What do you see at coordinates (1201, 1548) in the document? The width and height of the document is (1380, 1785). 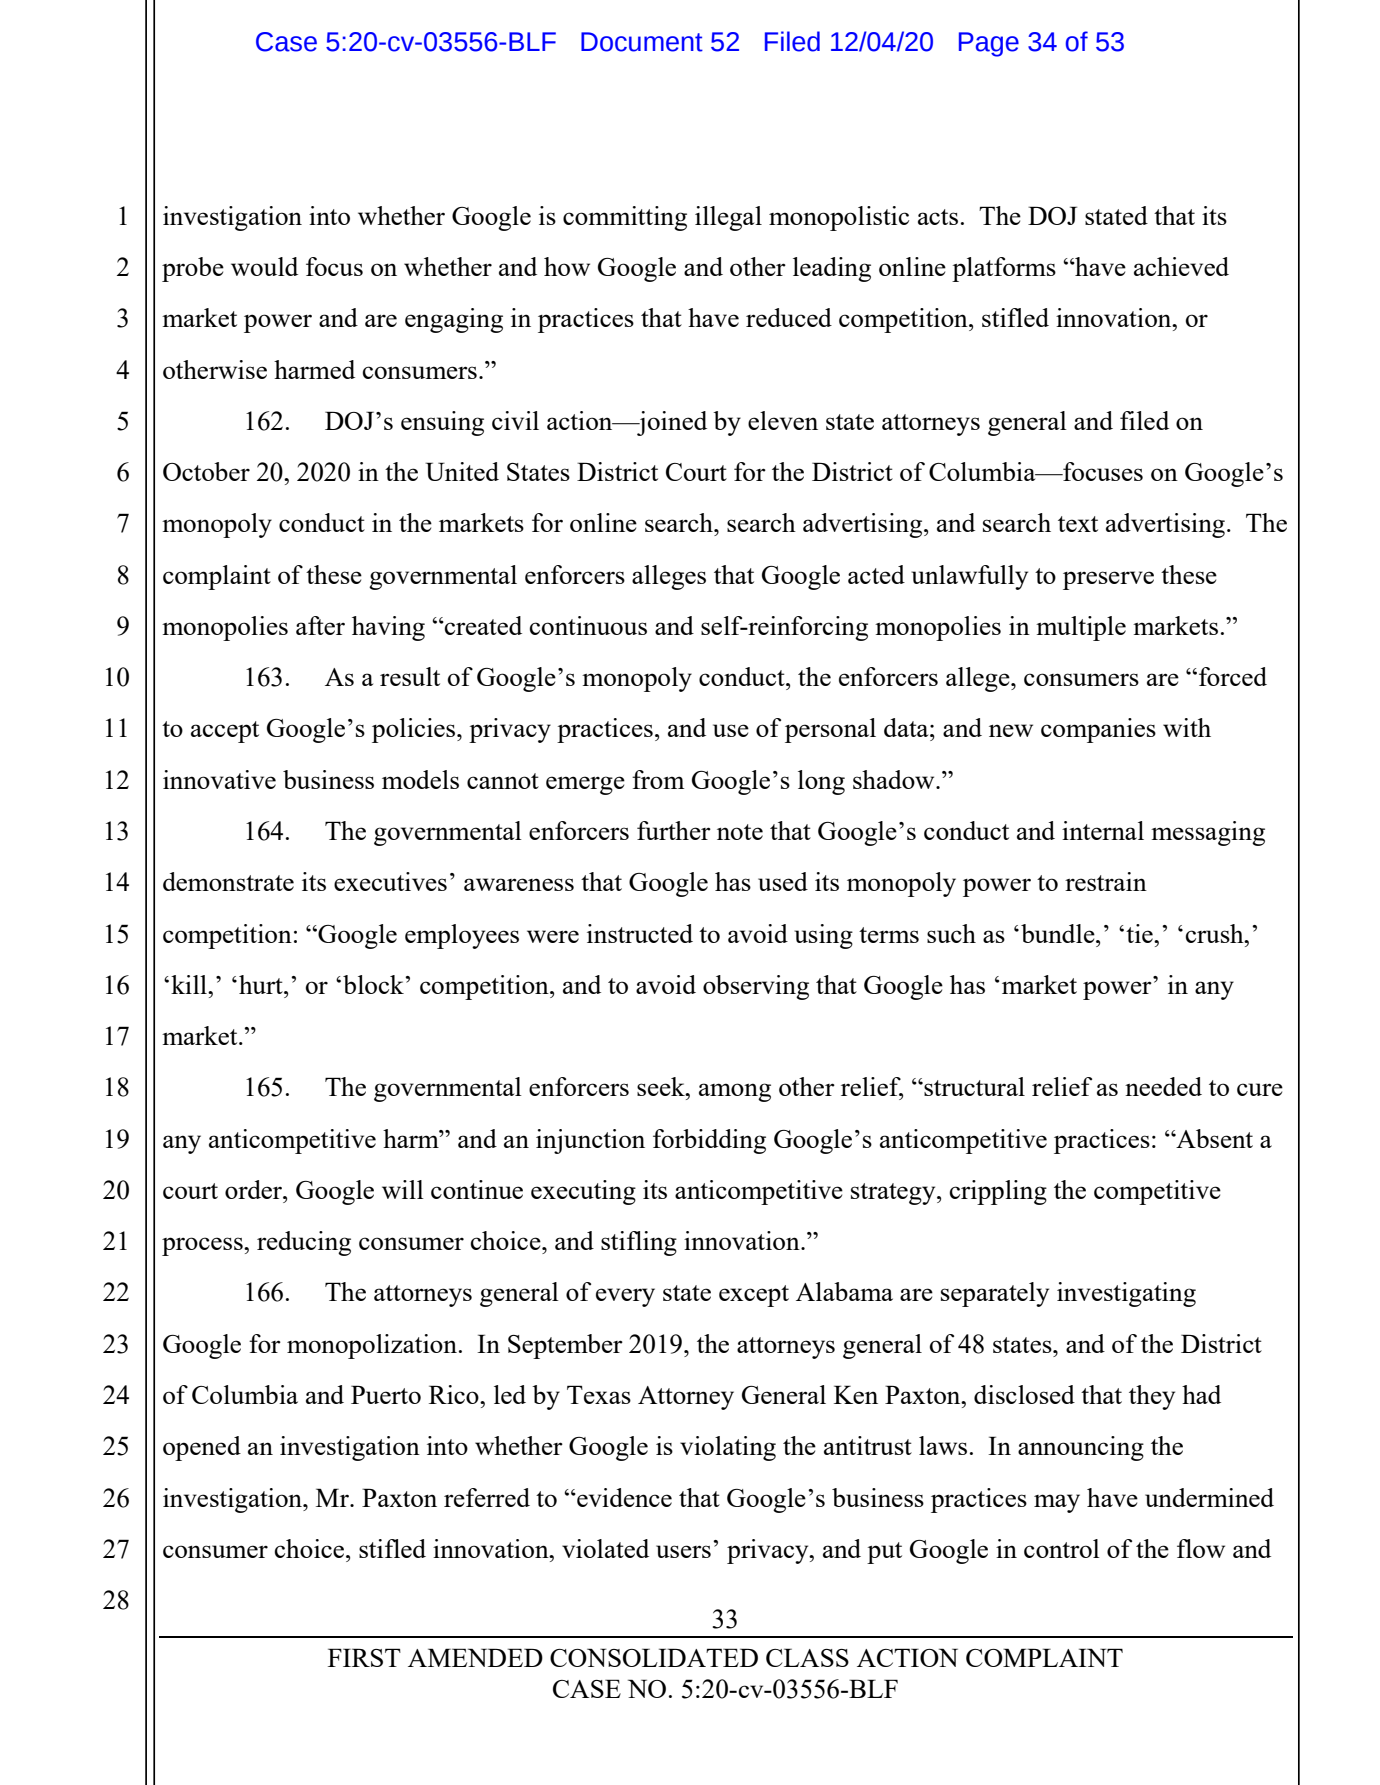 I see `flow` at bounding box center [1201, 1548].
